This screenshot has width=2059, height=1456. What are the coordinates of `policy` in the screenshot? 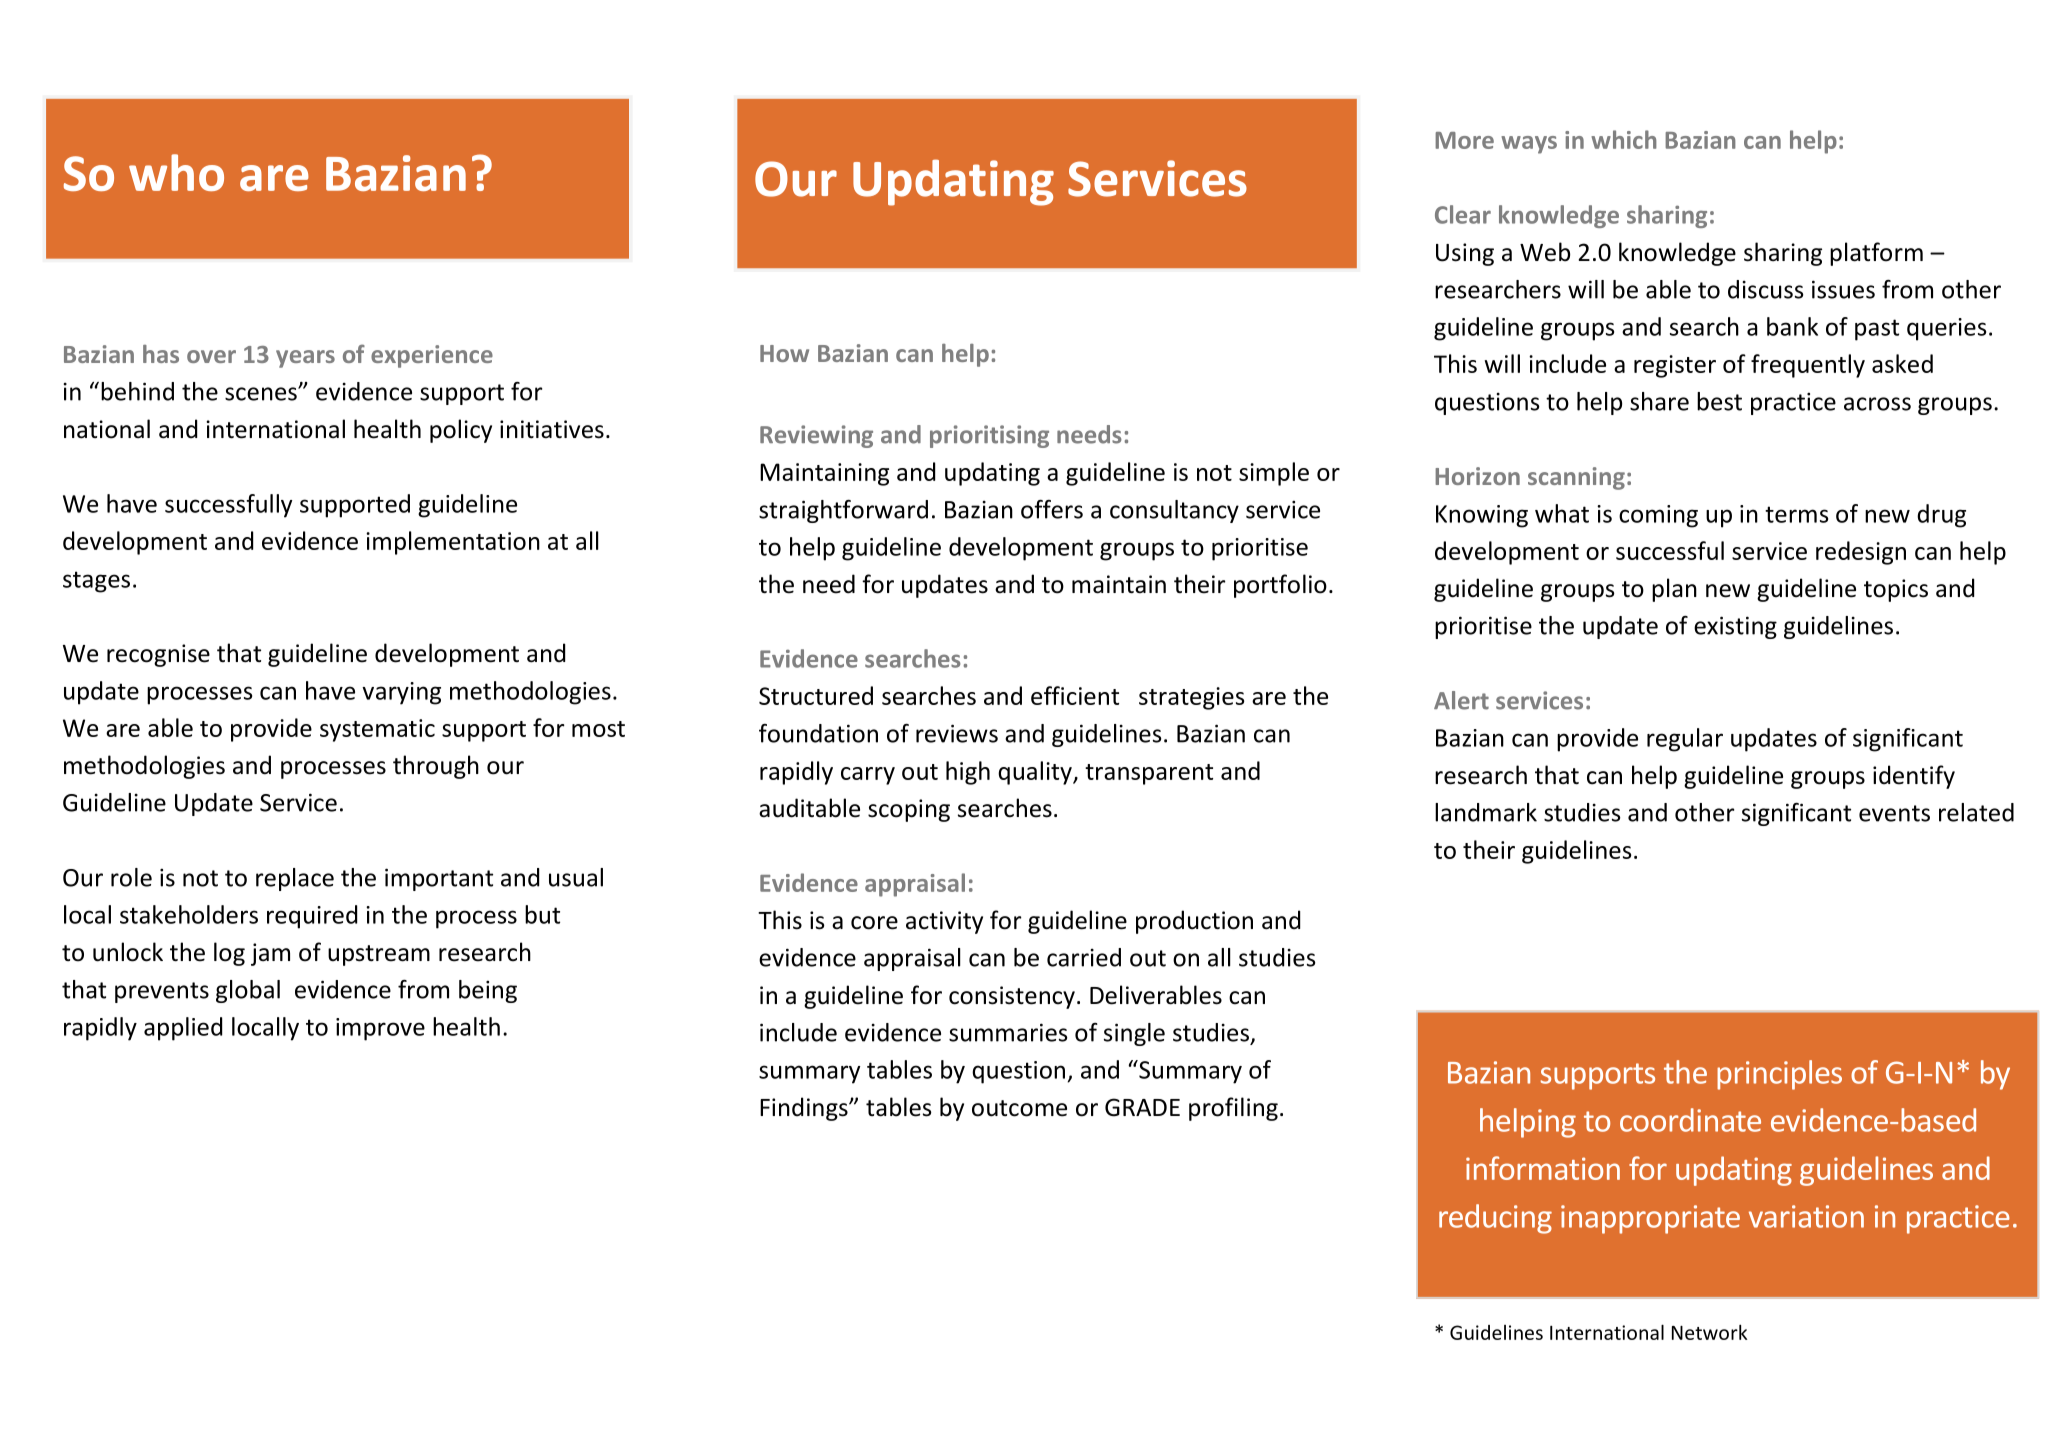 It's located at (461, 431).
